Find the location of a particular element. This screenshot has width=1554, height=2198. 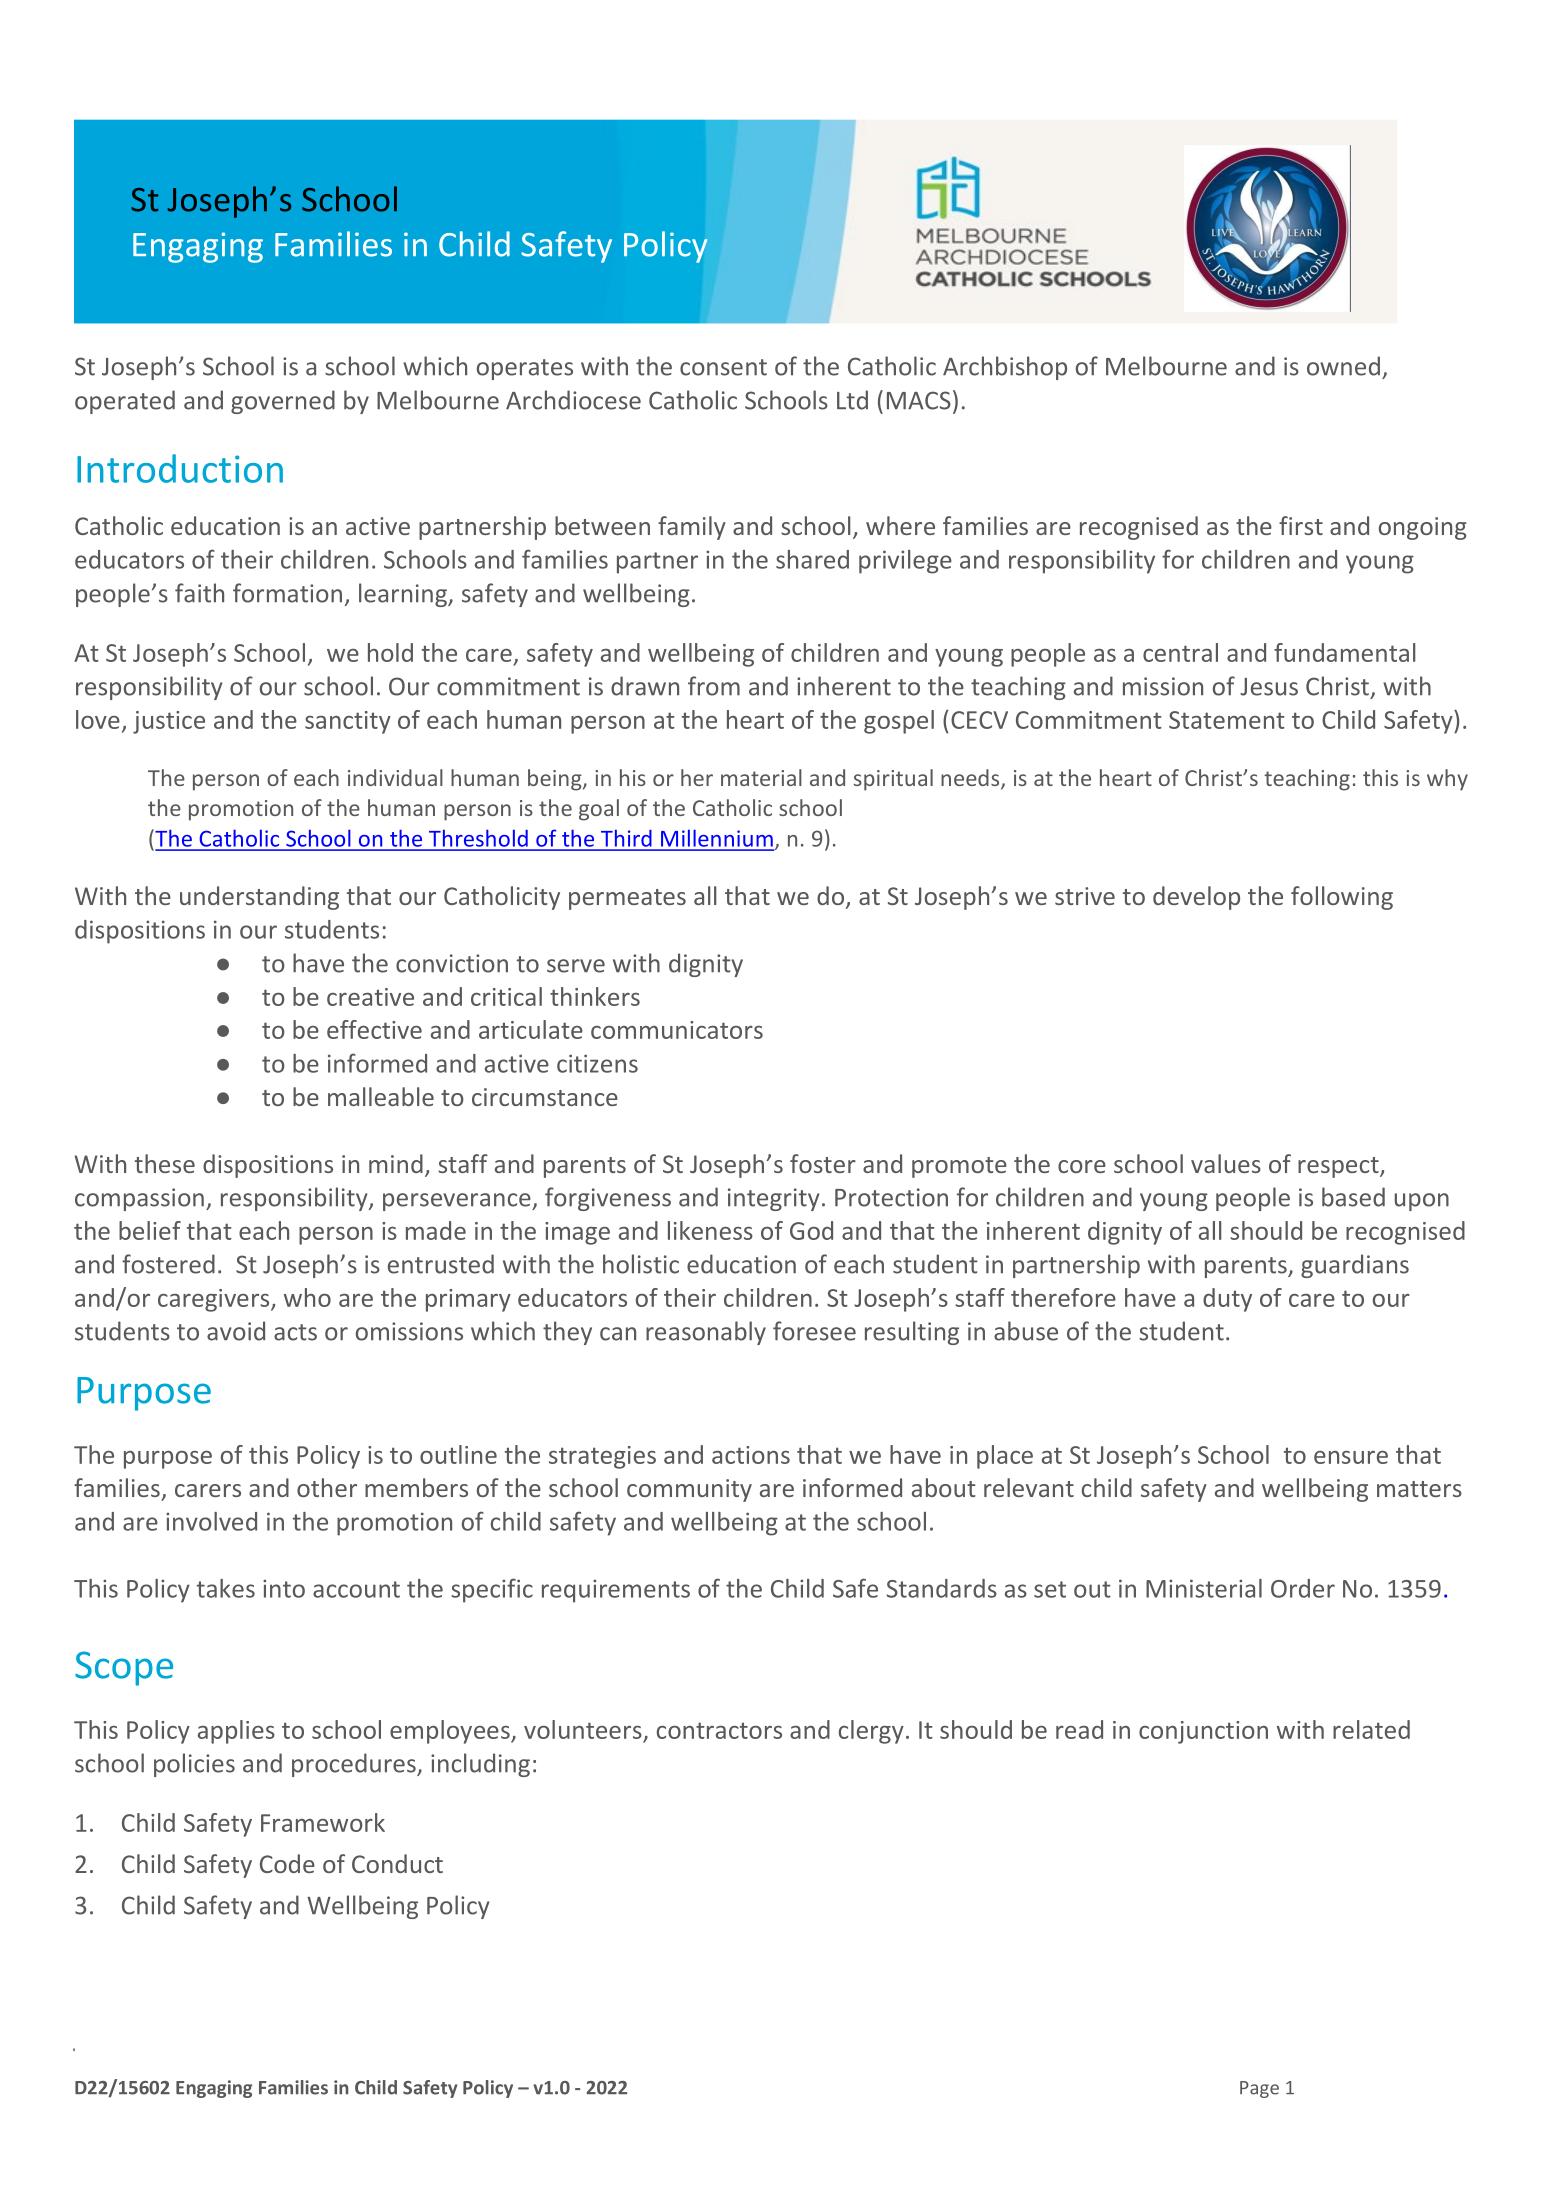

owned is located at coordinates (1343, 366).
